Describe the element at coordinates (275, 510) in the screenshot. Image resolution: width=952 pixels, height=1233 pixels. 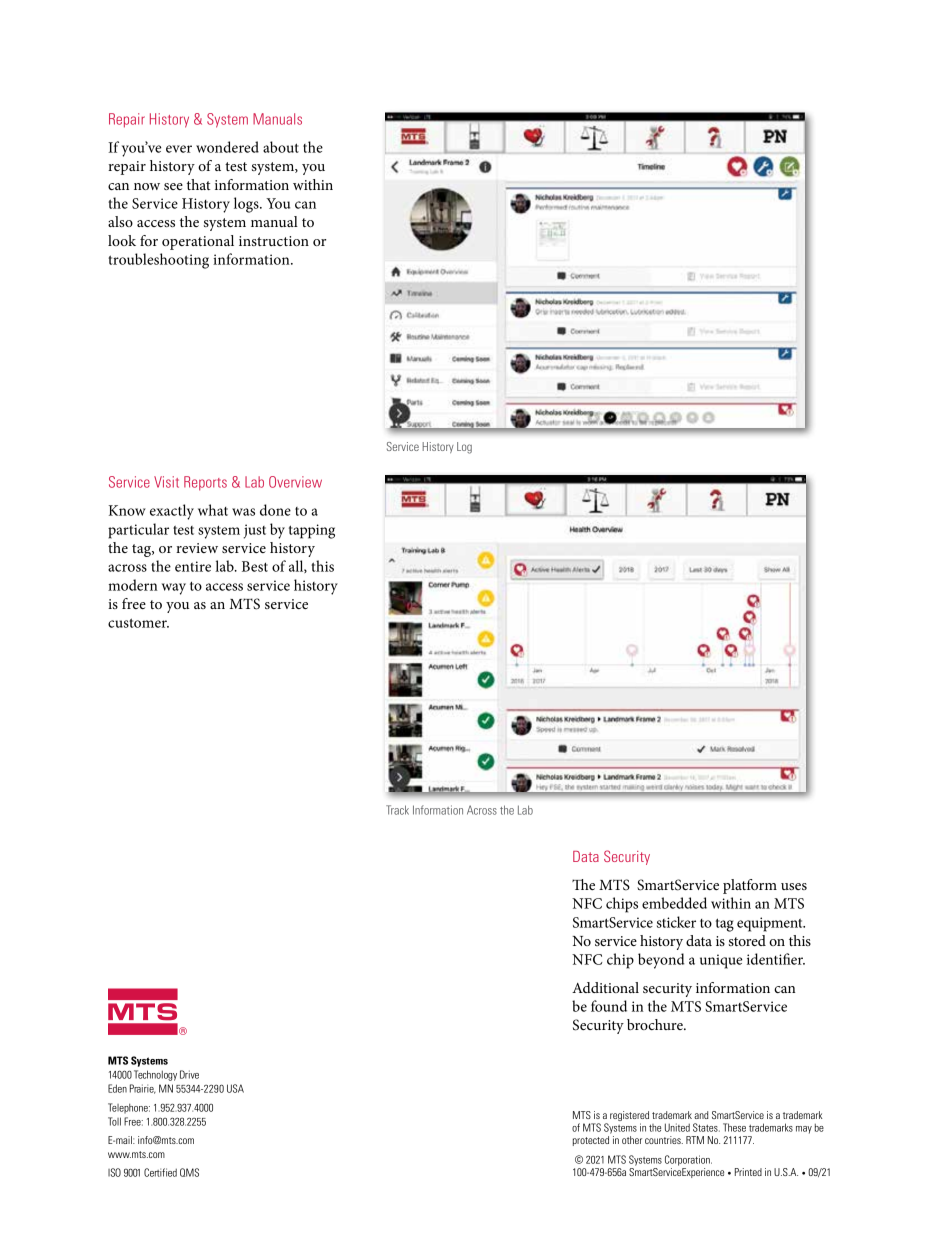
I see `done` at that location.
